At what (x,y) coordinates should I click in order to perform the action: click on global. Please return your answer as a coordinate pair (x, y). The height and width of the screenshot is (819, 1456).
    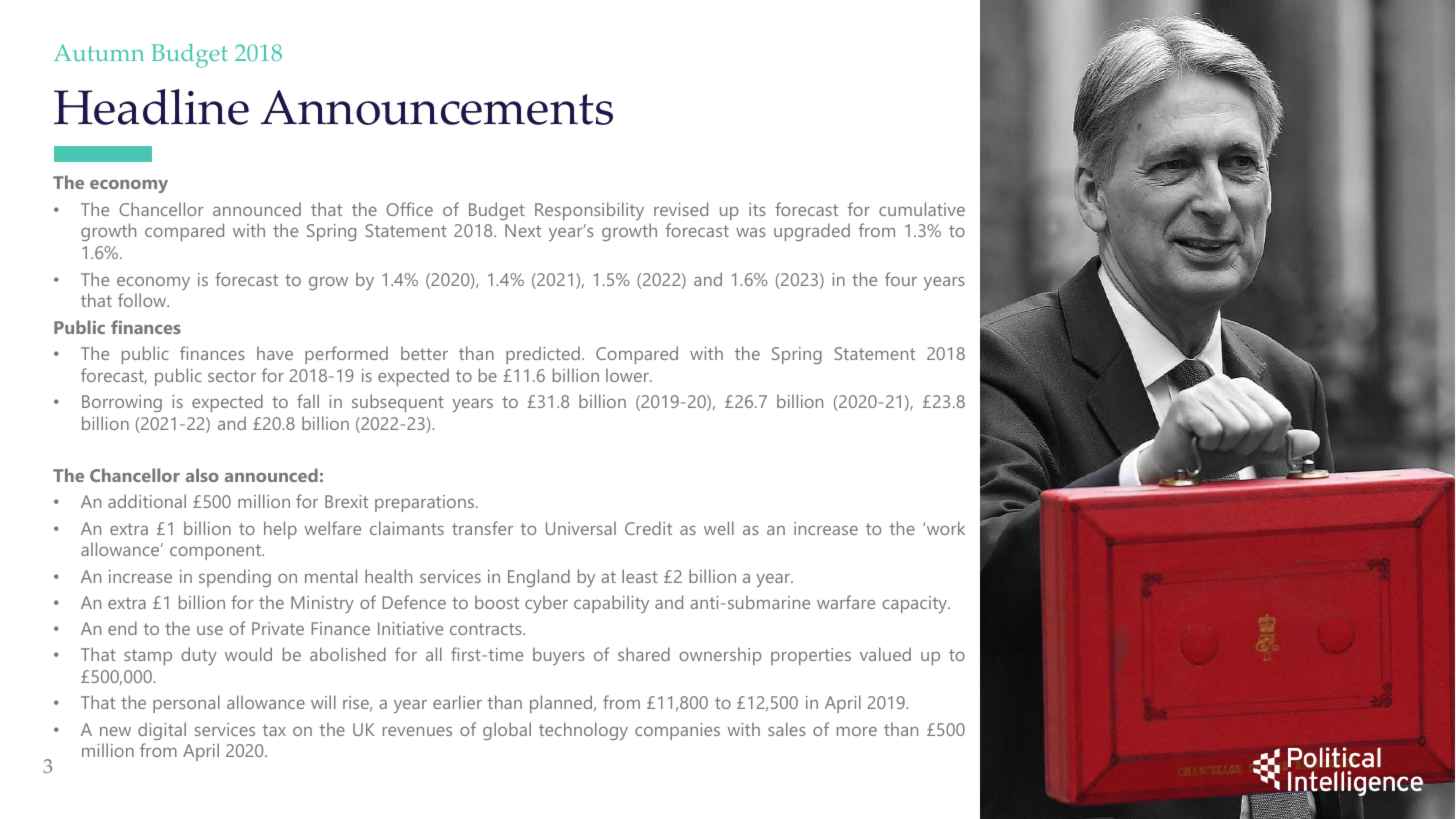
    Looking at the image, I should click on (507, 731).
